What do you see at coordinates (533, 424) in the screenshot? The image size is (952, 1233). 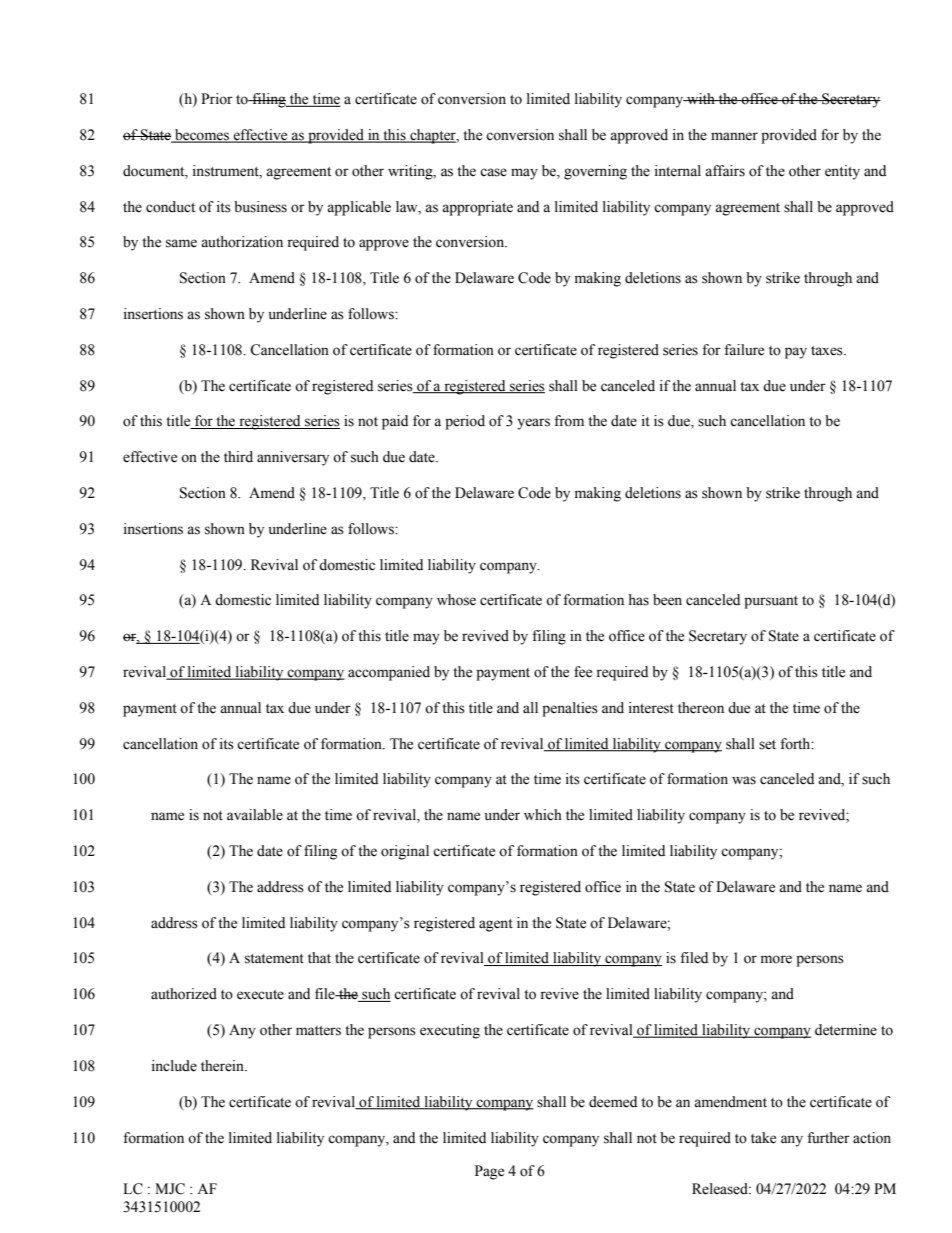 I see `years` at bounding box center [533, 424].
